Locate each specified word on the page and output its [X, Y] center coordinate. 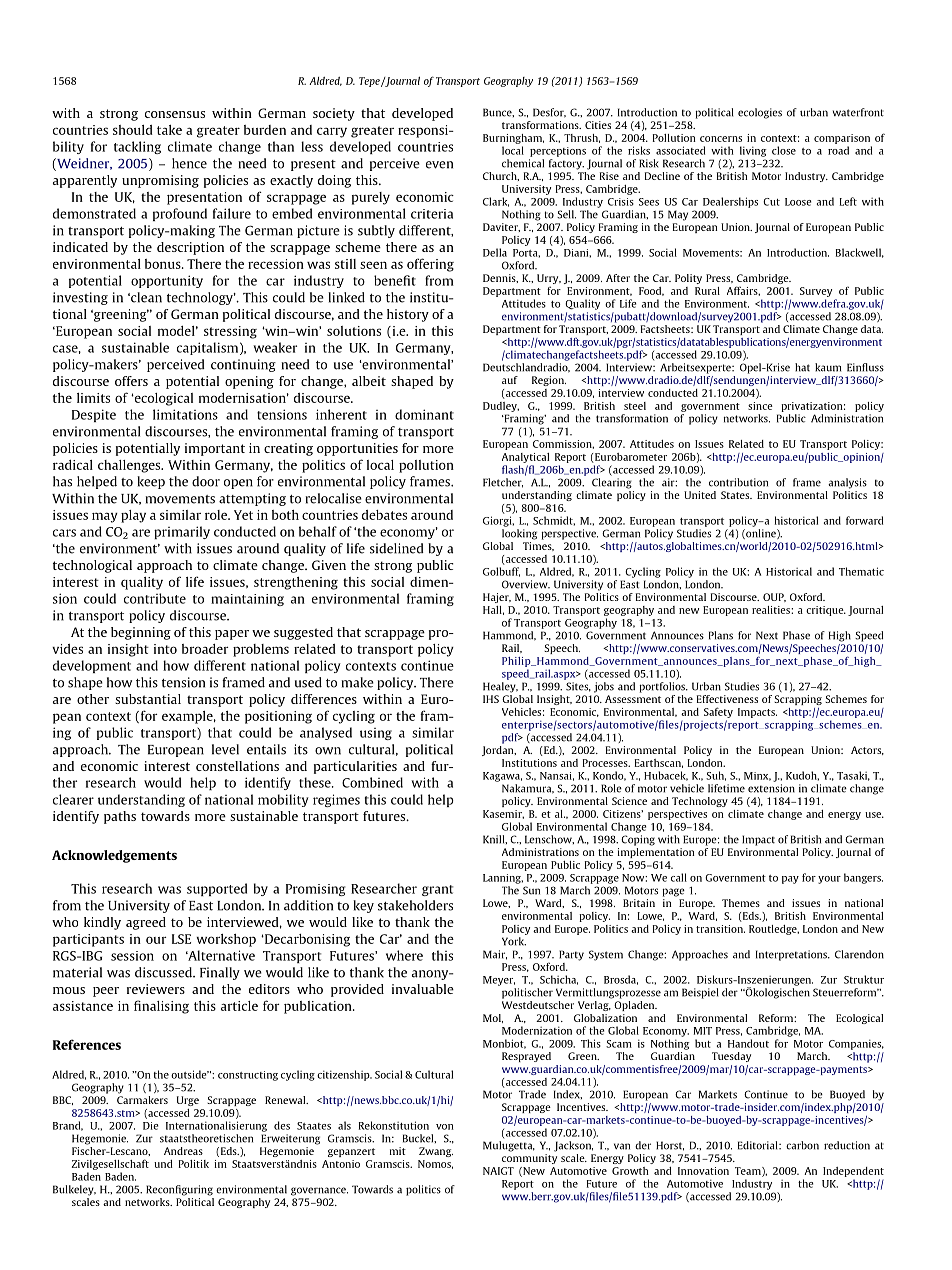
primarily [182, 532]
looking [519, 534]
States [736, 495]
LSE [181, 939]
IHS [491, 699]
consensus [175, 114]
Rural [707, 291]
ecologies [760, 113]
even [439, 165]
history [408, 315]
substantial [148, 699]
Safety [718, 712]
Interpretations [792, 955]
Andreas [183, 1151]
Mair [495, 955]
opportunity [167, 281]
